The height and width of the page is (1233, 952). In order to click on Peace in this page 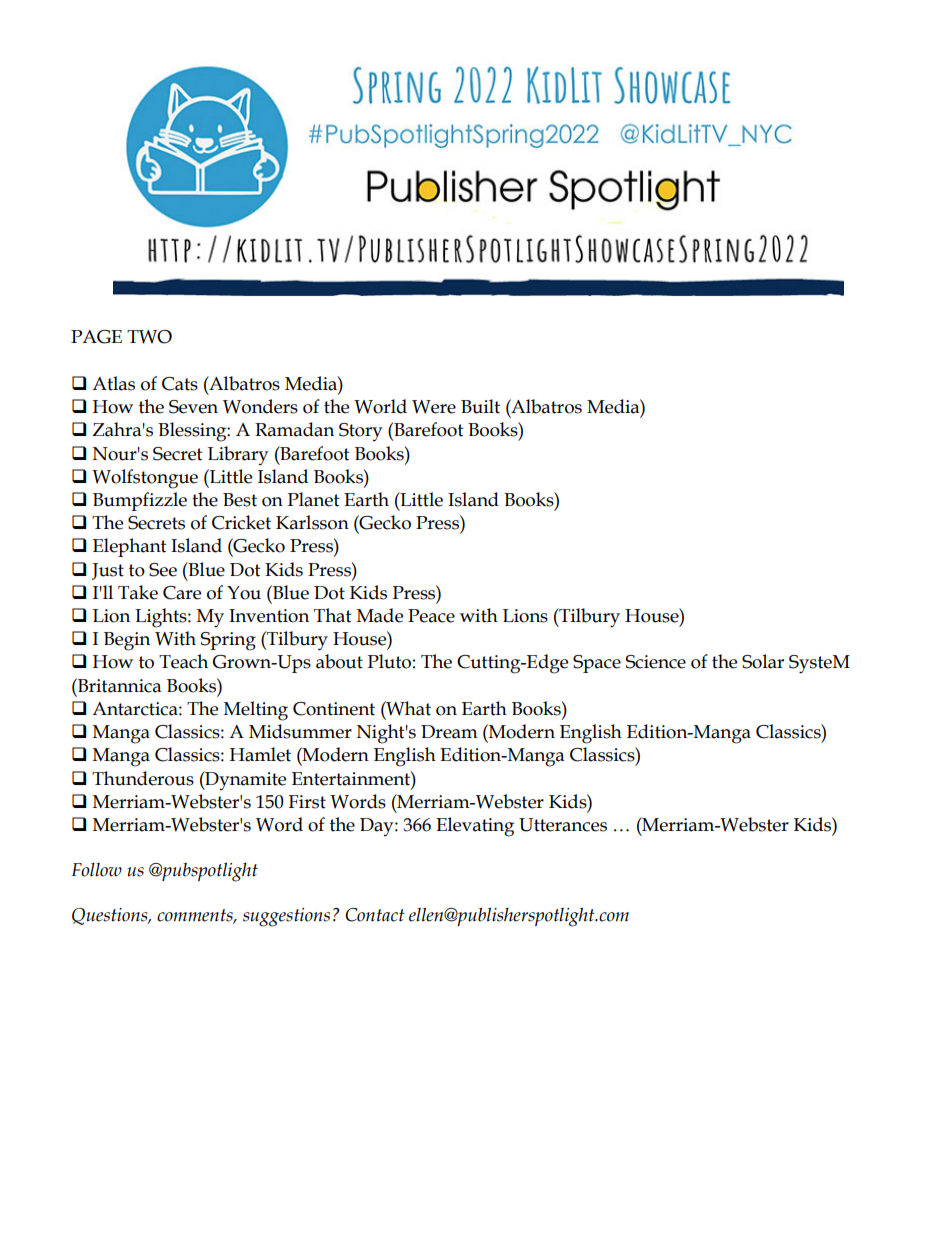, I will do `click(431, 616)`.
